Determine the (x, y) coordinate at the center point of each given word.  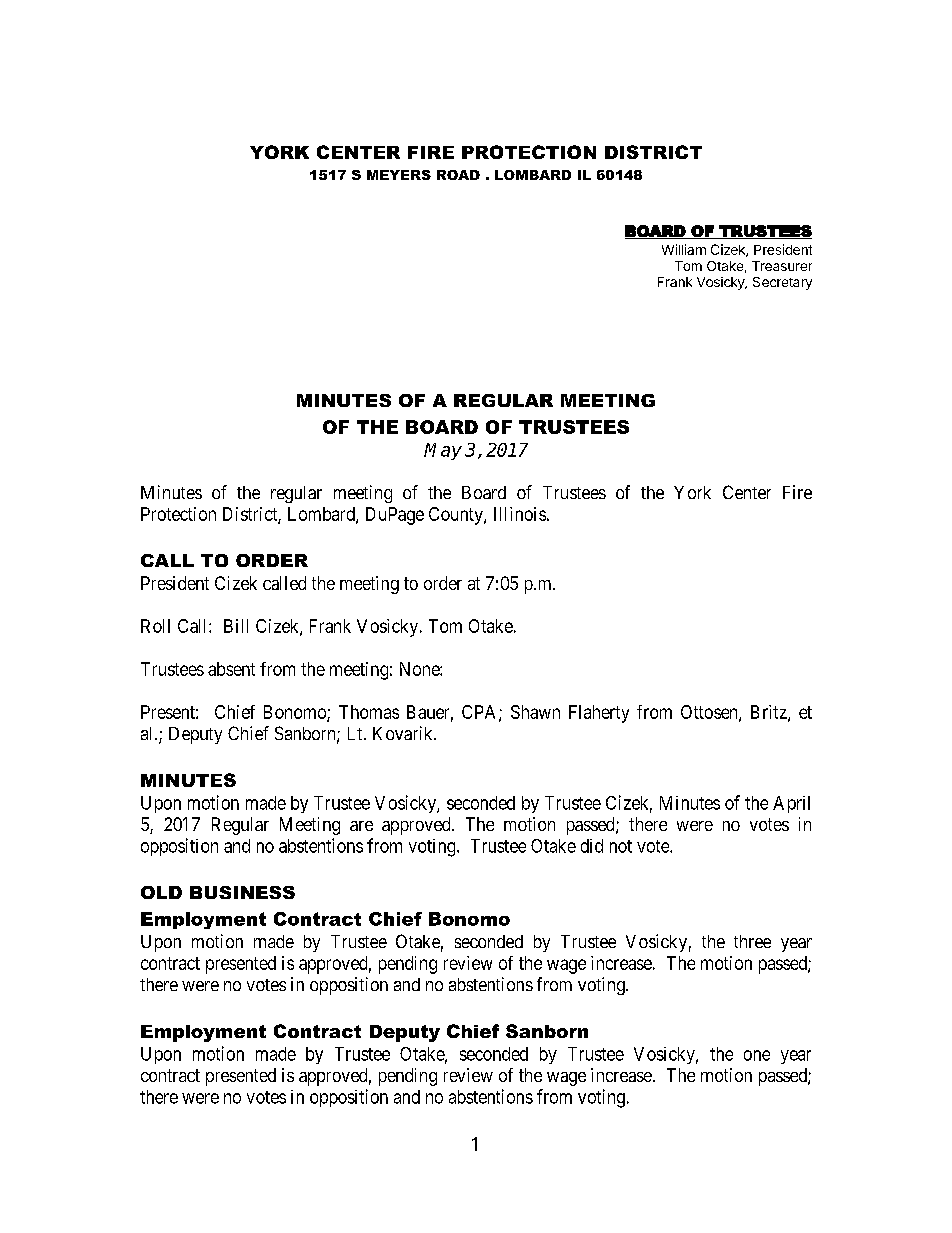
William (684, 249)
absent (231, 669)
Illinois (520, 514)
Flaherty (599, 714)
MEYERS (399, 175)
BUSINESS (242, 892)
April (791, 804)
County (457, 516)
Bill (236, 626)
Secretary (782, 283)
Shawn (535, 712)
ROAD (458, 175)
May (443, 451)
